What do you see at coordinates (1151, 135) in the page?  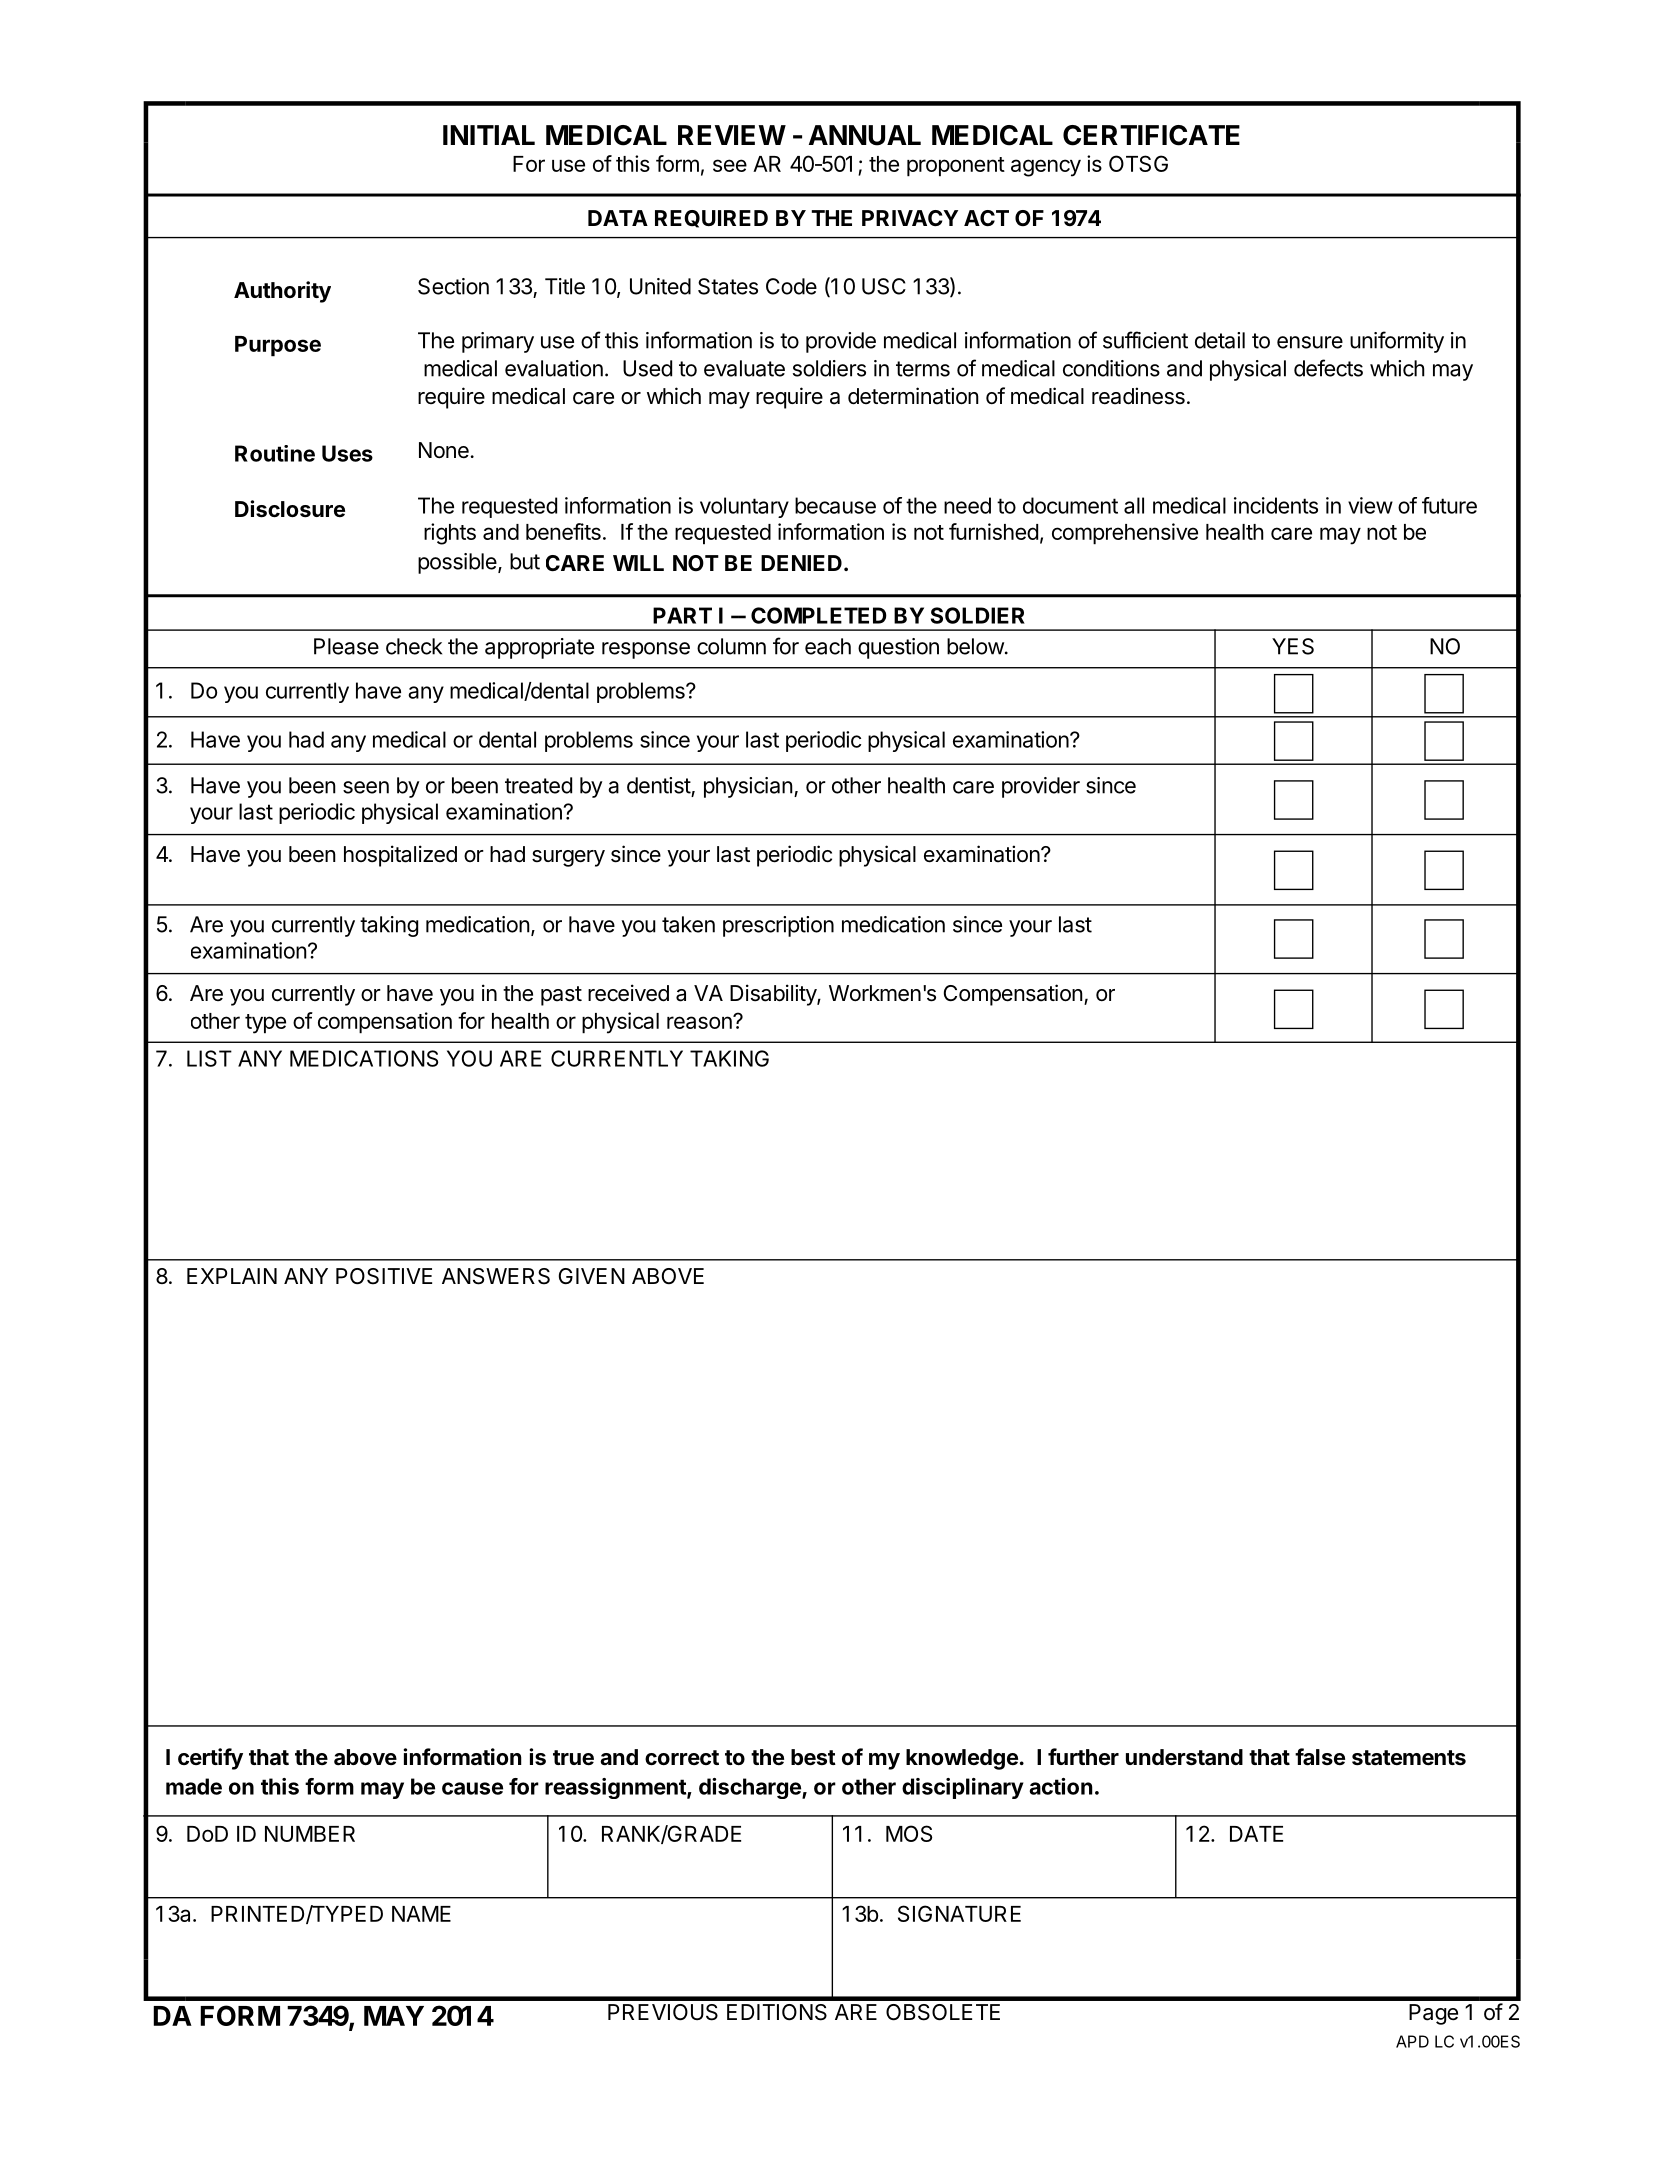 I see `CERTIFICATE` at bounding box center [1151, 135].
